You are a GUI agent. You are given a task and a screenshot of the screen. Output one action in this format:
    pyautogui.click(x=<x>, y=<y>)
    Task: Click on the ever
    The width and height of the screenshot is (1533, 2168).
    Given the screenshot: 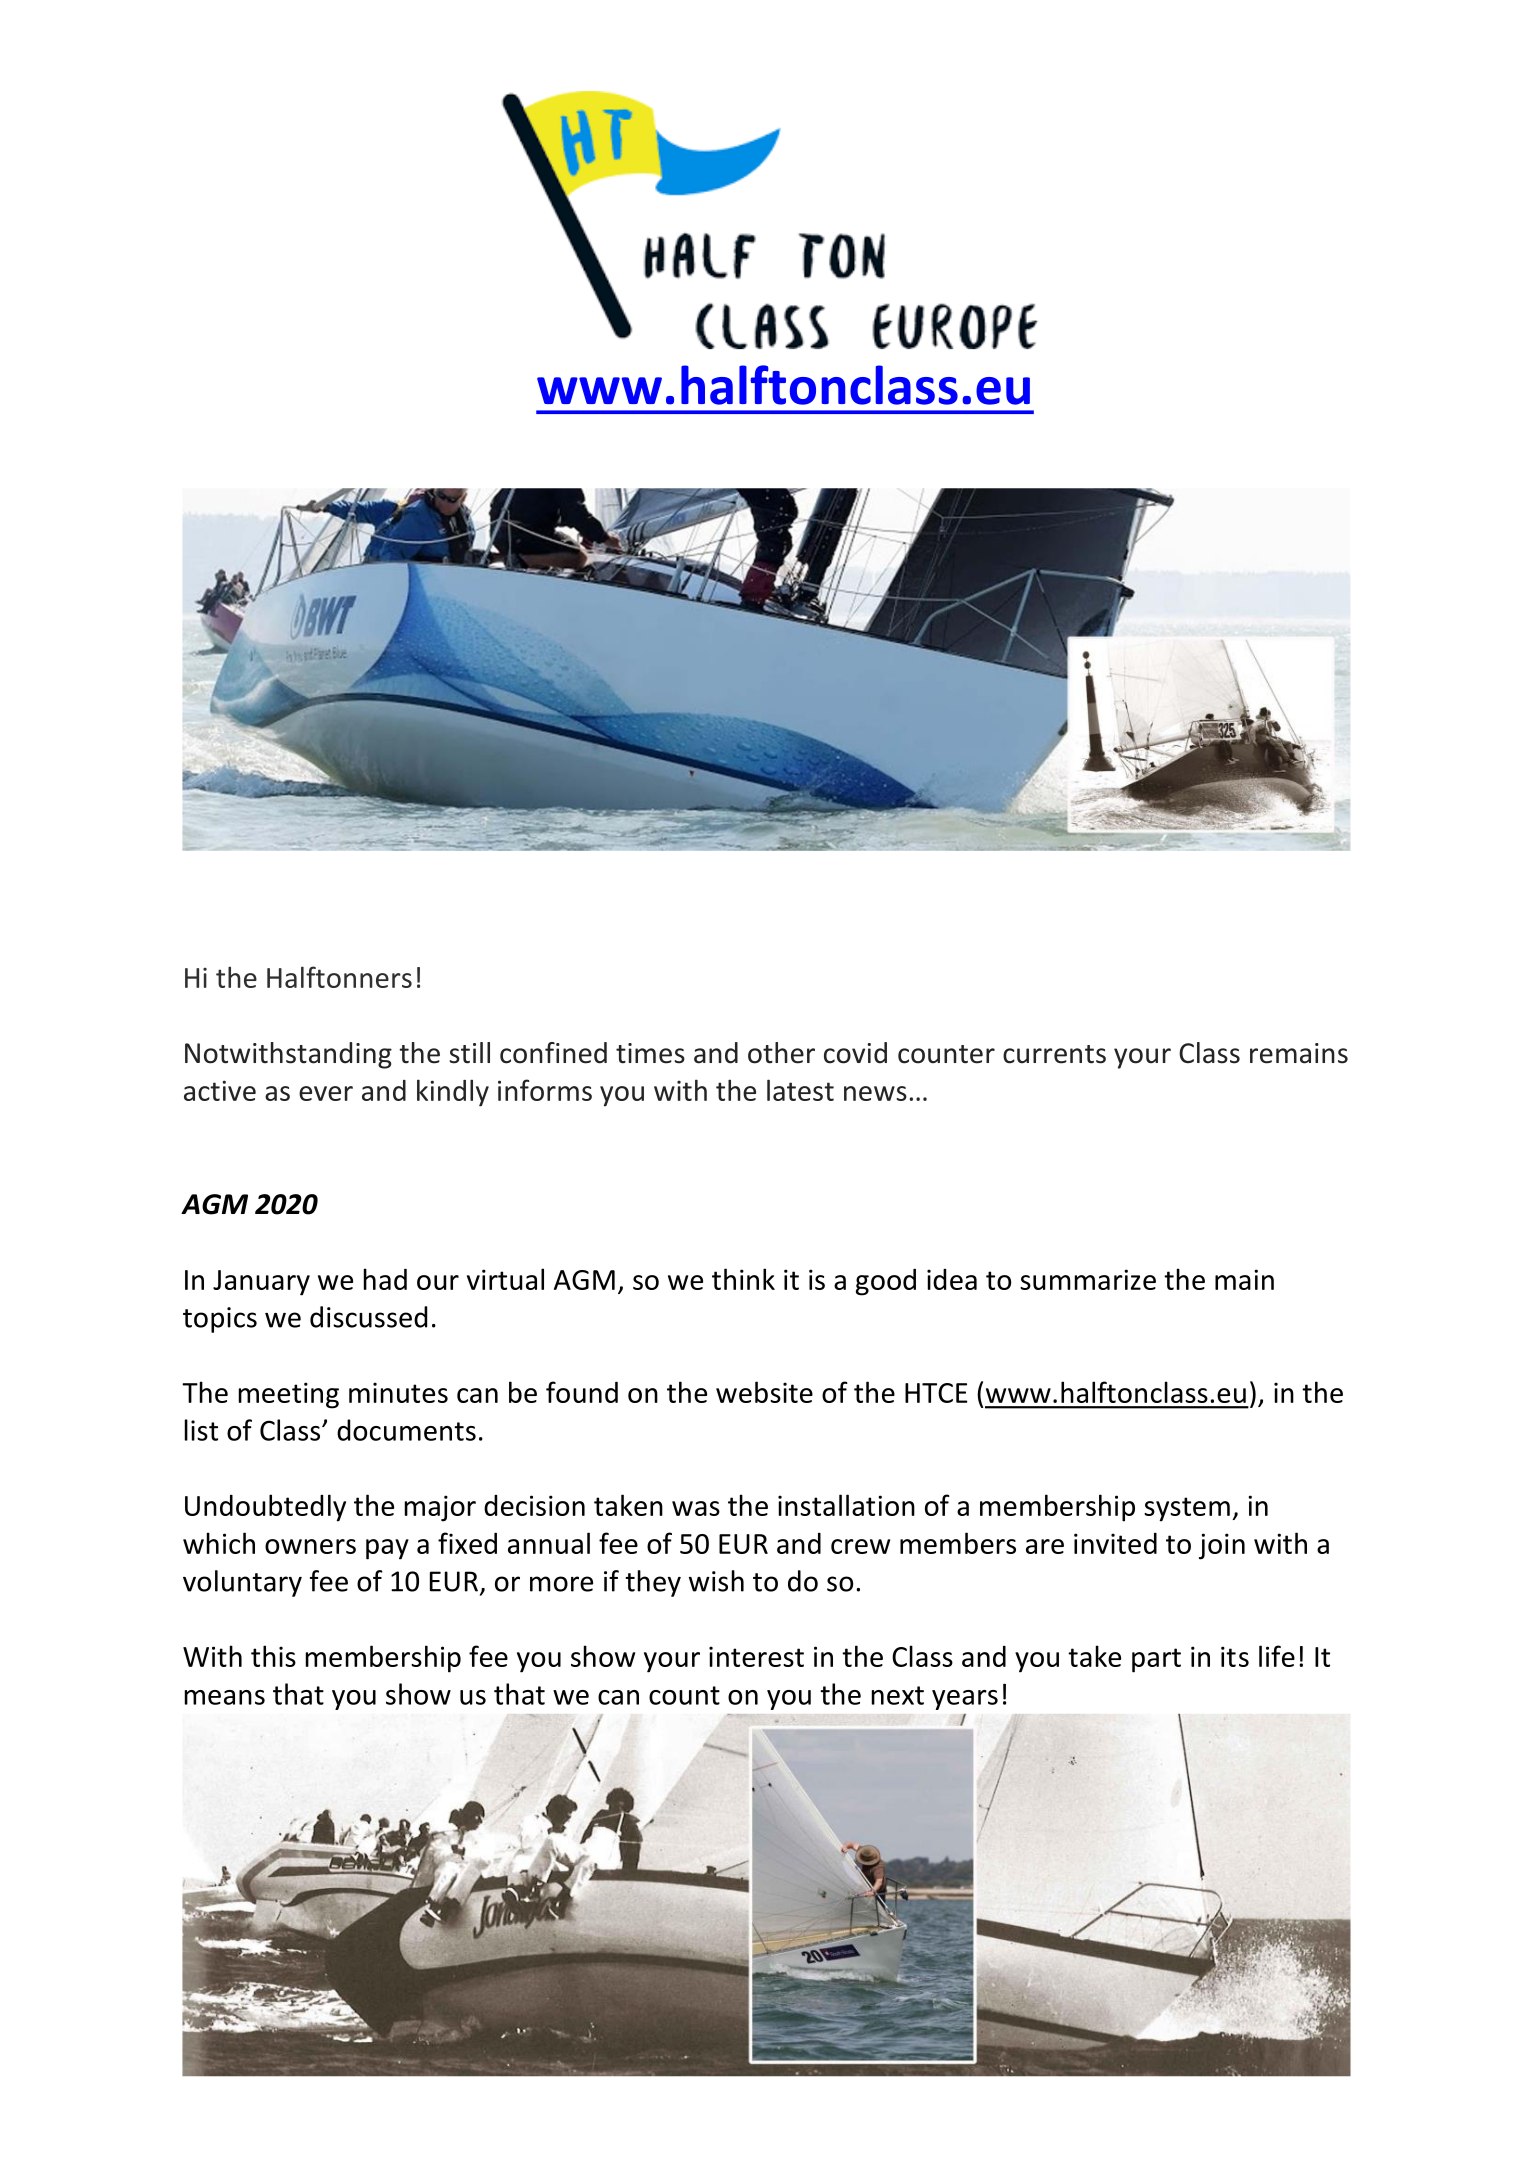 What is the action you would take?
    pyautogui.click(x=326, y=1093)
